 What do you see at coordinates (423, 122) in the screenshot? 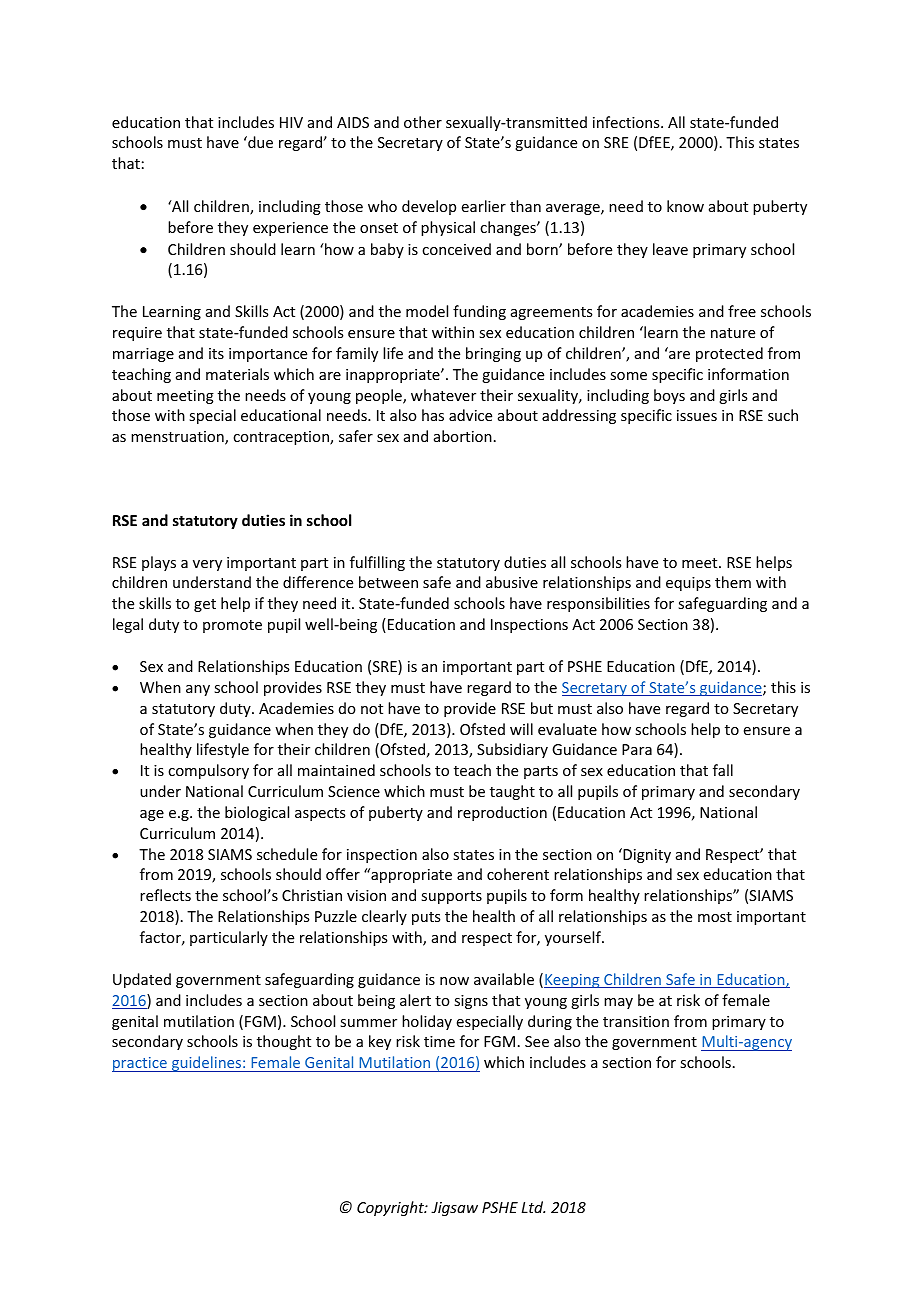
I see `other` at bounding box center [423, 122].
